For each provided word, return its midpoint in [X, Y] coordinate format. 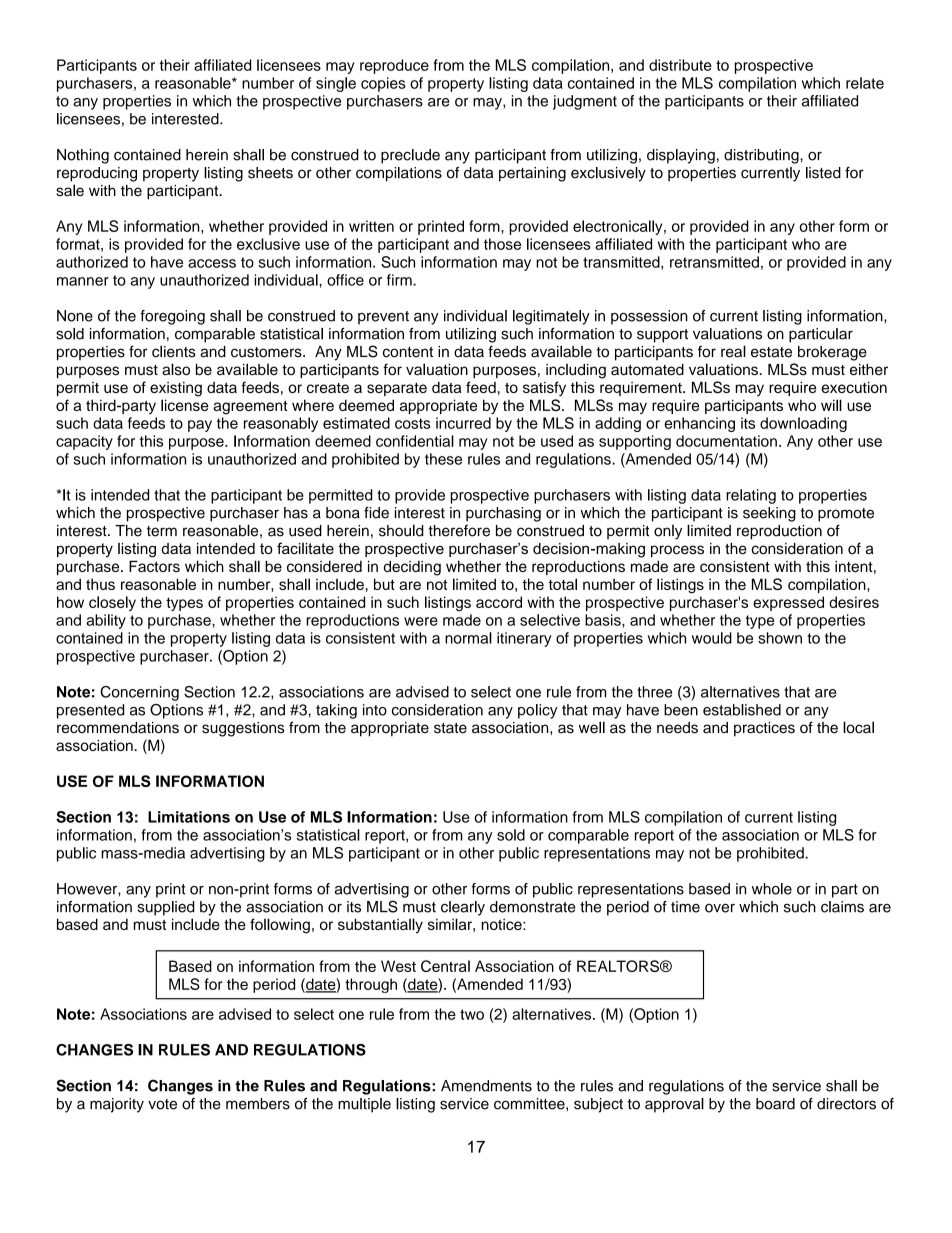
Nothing [83, 156]
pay [200, 426]
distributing [762, 156]
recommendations [118, 728]
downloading [803, 424]
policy [538, 711]
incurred [463, 423]
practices [764, 729]
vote [162, 1104]
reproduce [394, 66]
